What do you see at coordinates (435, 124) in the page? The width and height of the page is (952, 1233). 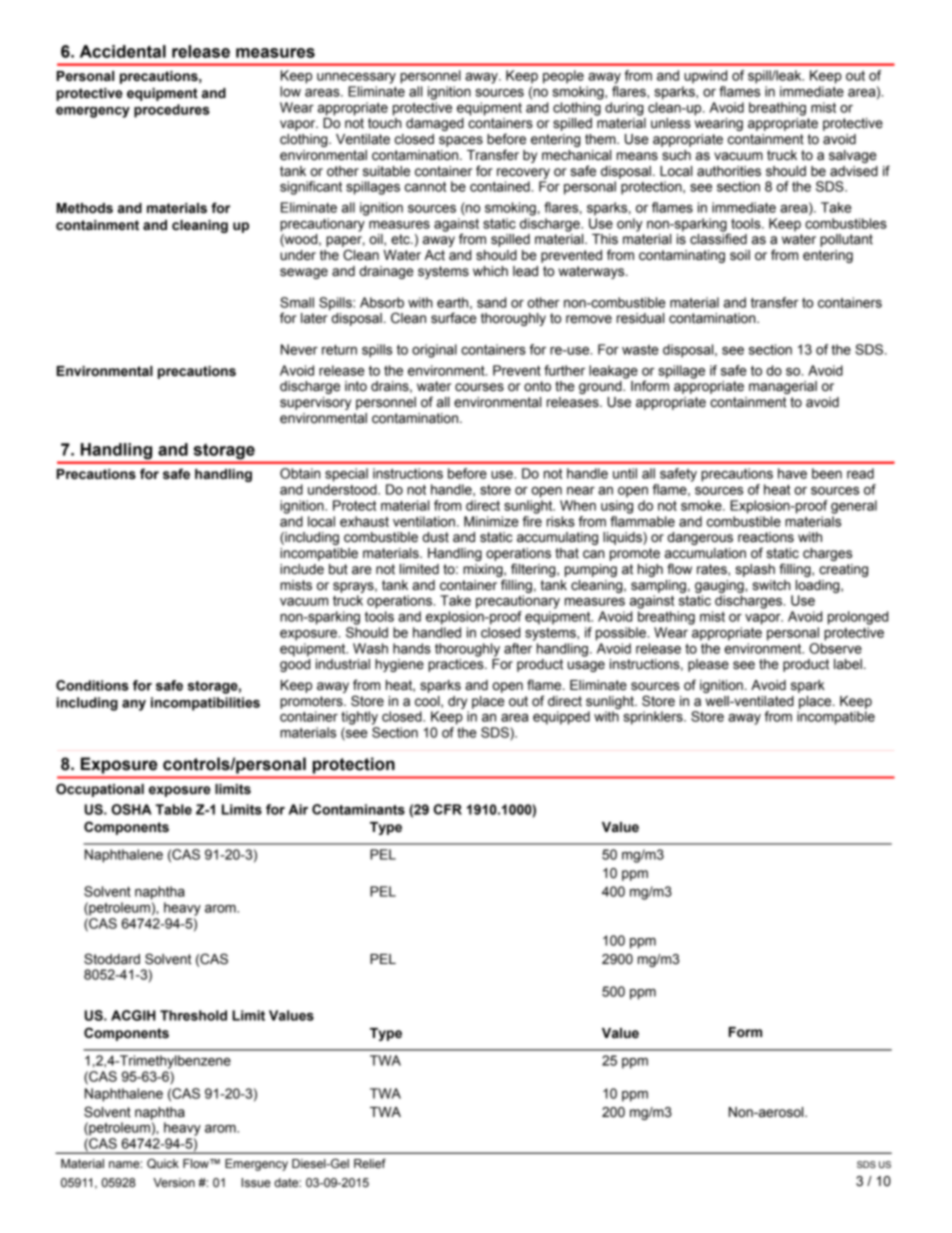 I see `damaged` at bounding box center [435, 124].
